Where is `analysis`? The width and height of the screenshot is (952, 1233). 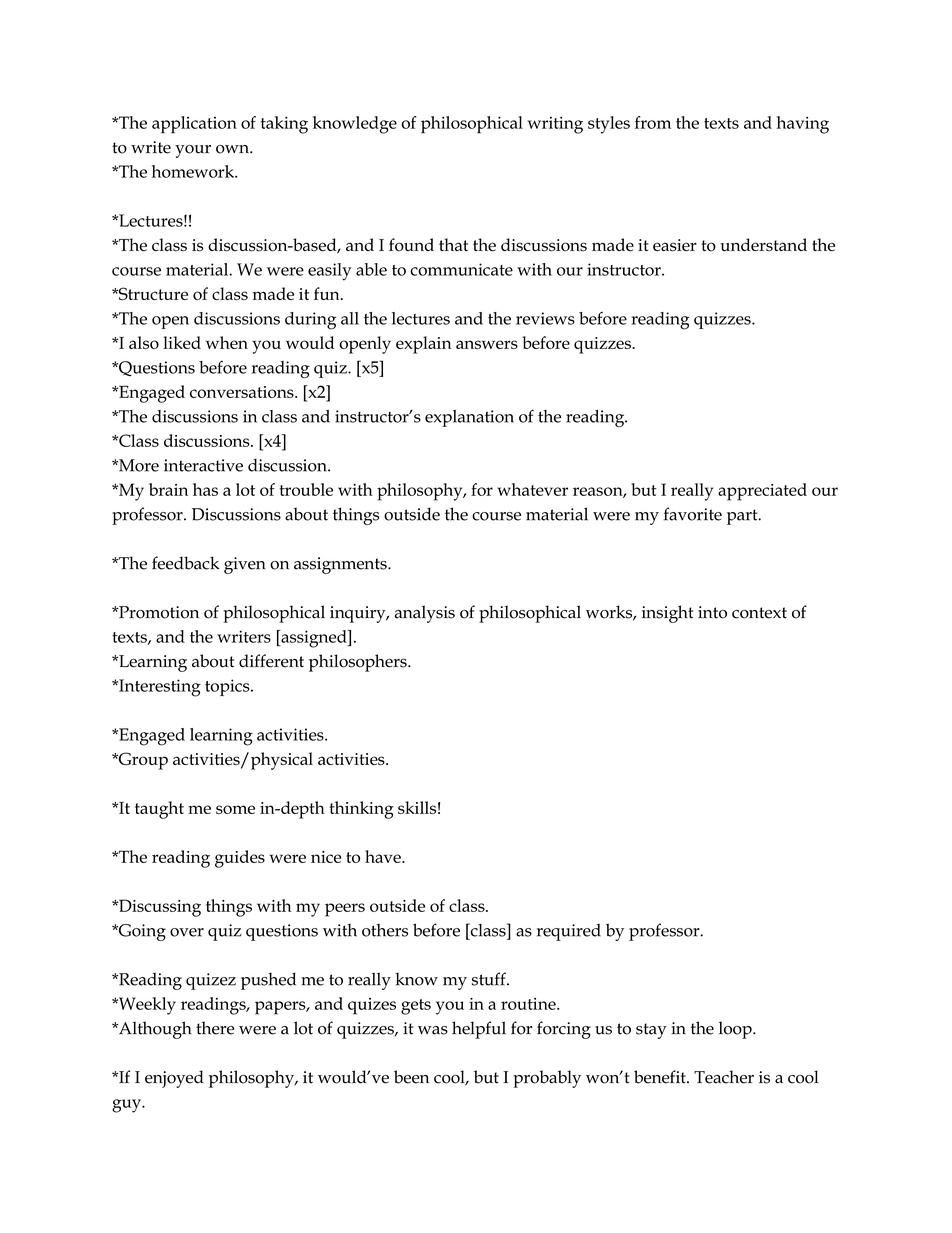
analysis is located at coordinates (425, 614).
